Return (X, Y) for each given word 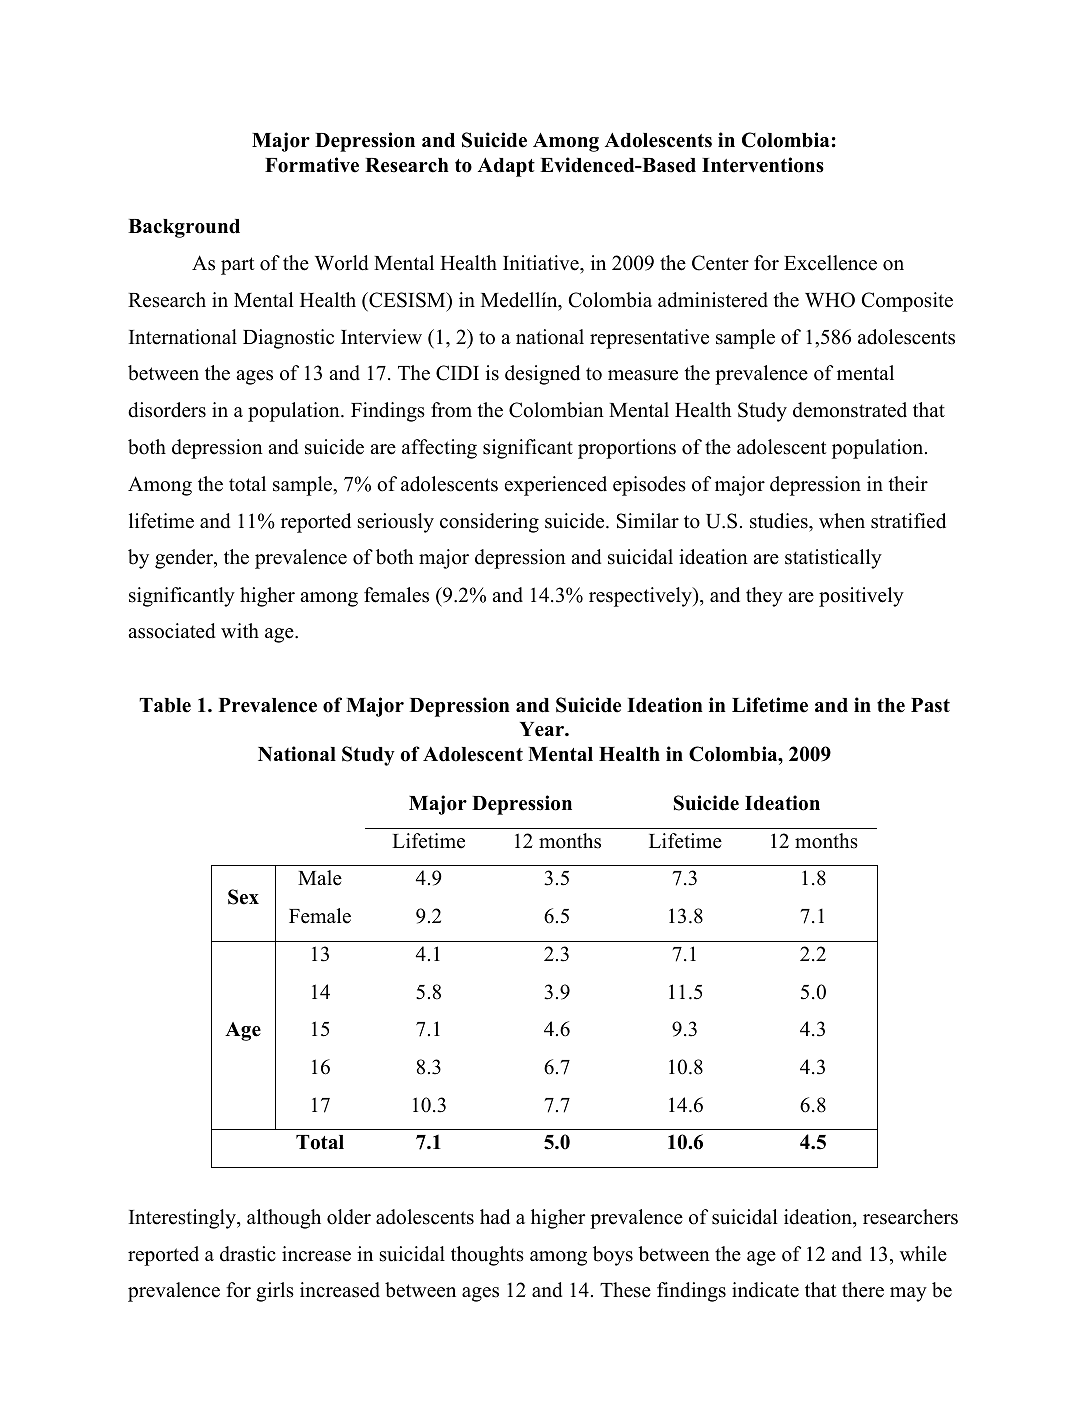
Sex (243, 897)
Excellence (830, 263)
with (240, 630)
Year (543, 729)
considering (489, 523)
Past (930, 705)
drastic (248, 1254)
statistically (833, 559)
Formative (312, 165)
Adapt (506, 167)
